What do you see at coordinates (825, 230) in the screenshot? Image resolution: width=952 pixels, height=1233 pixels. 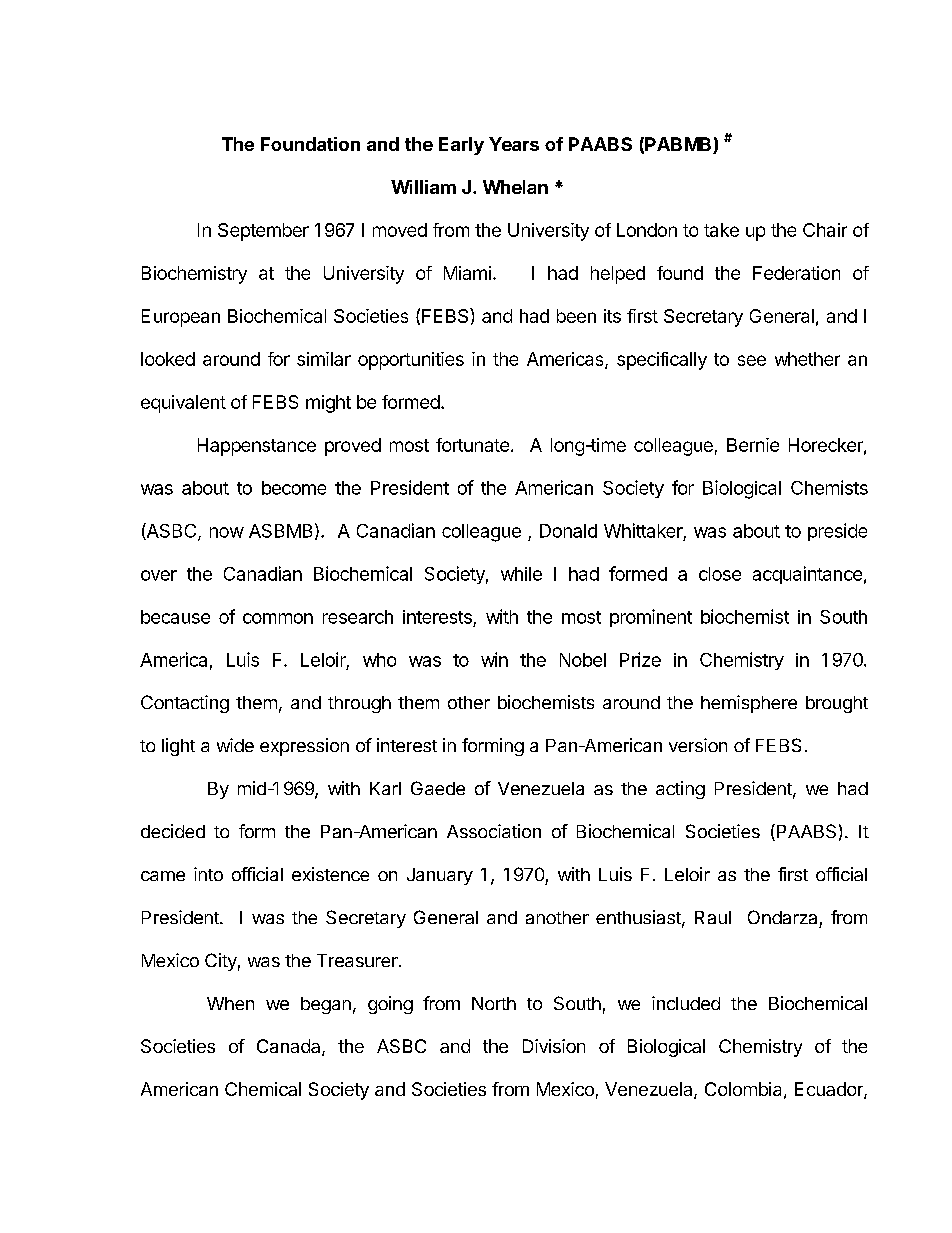 I see `Chair` at bounding box center [825, 230].
